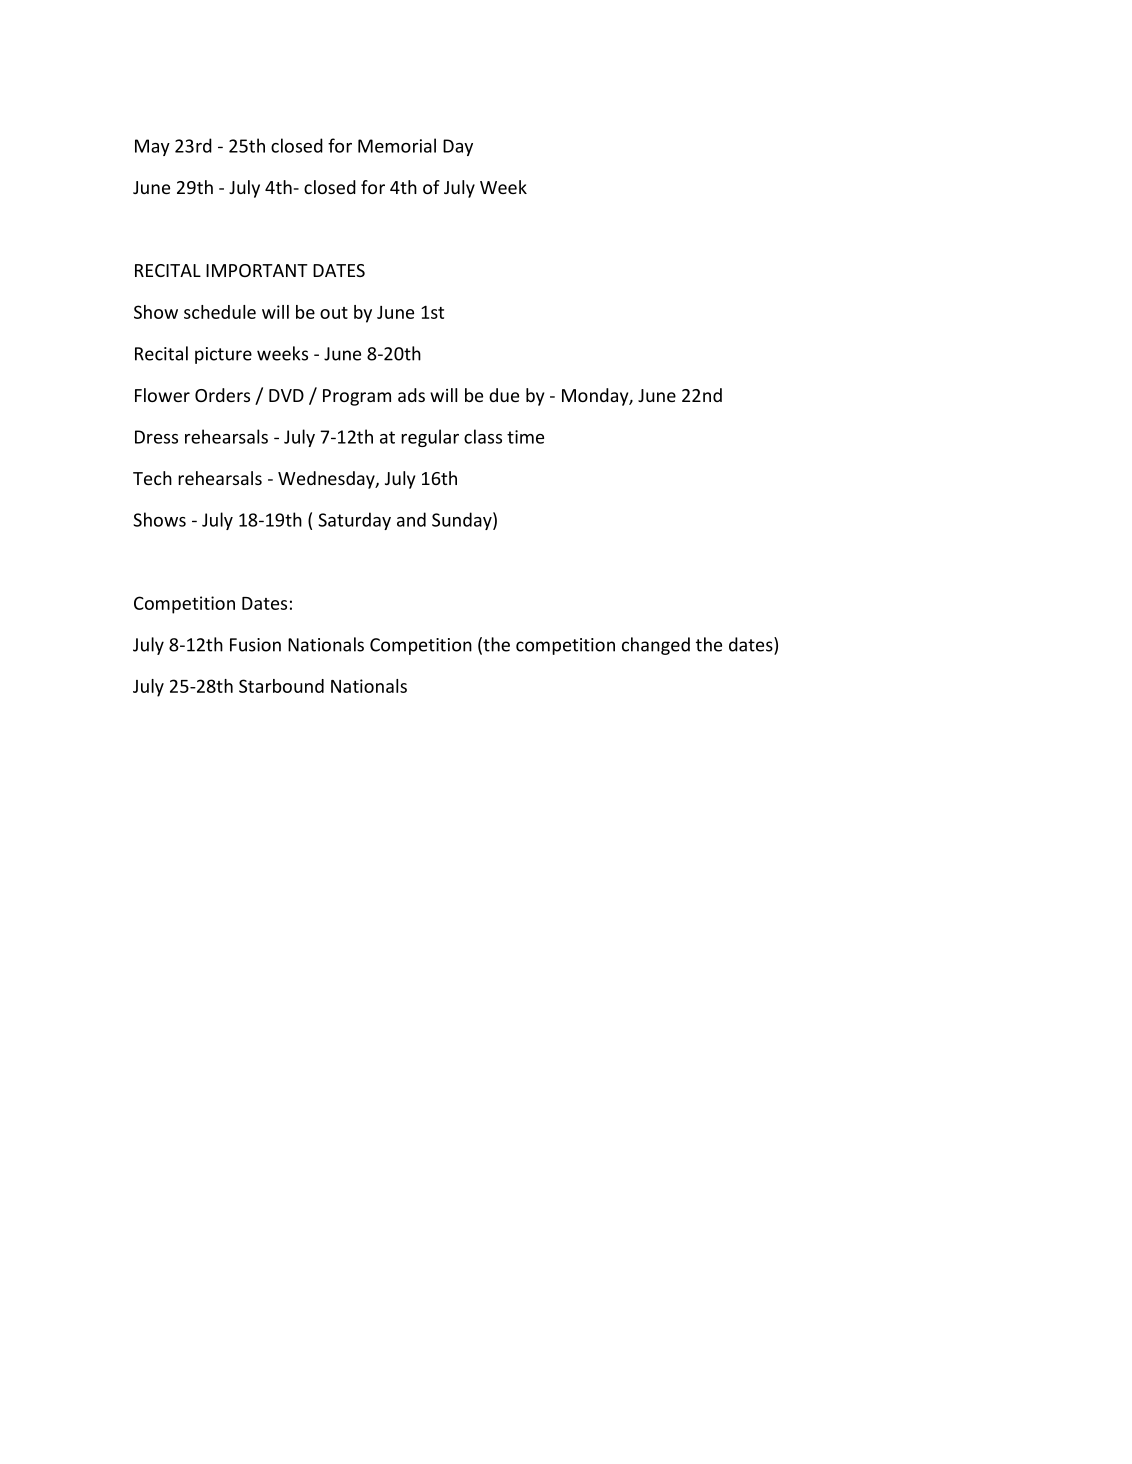 Image resolution: width=1132 pixels, height=1464 pixels. I want to click on ads, so click(411, 395).
